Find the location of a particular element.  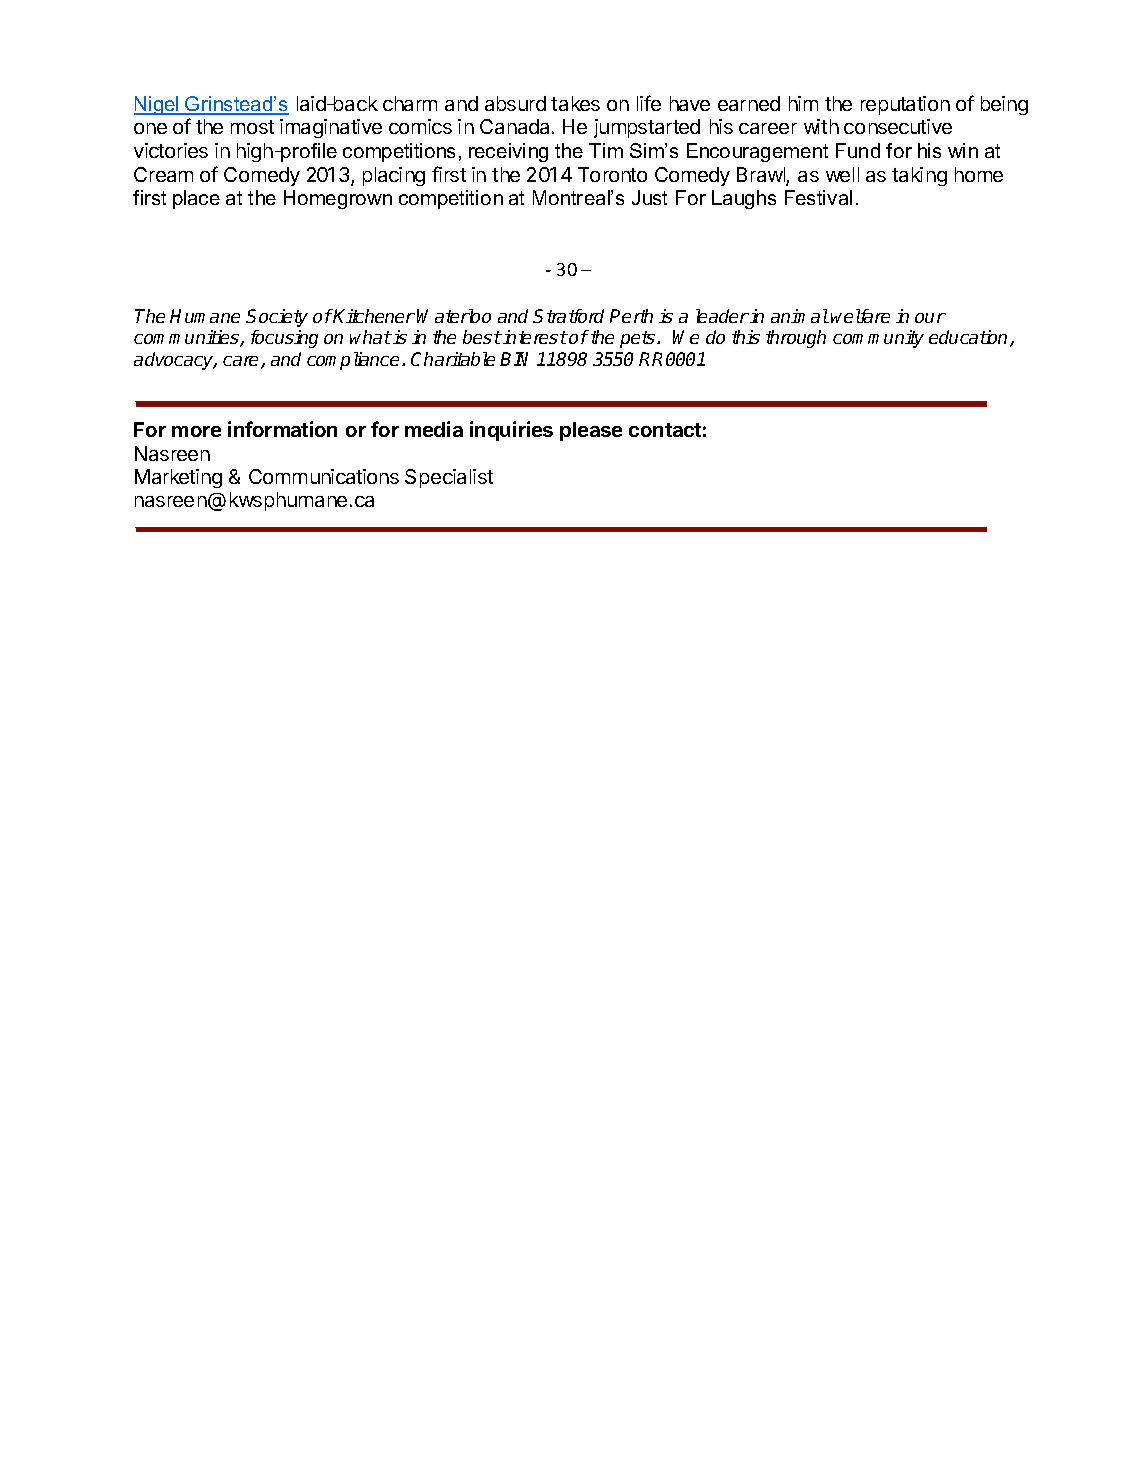

Communications is located at coordinates (324, 476).
